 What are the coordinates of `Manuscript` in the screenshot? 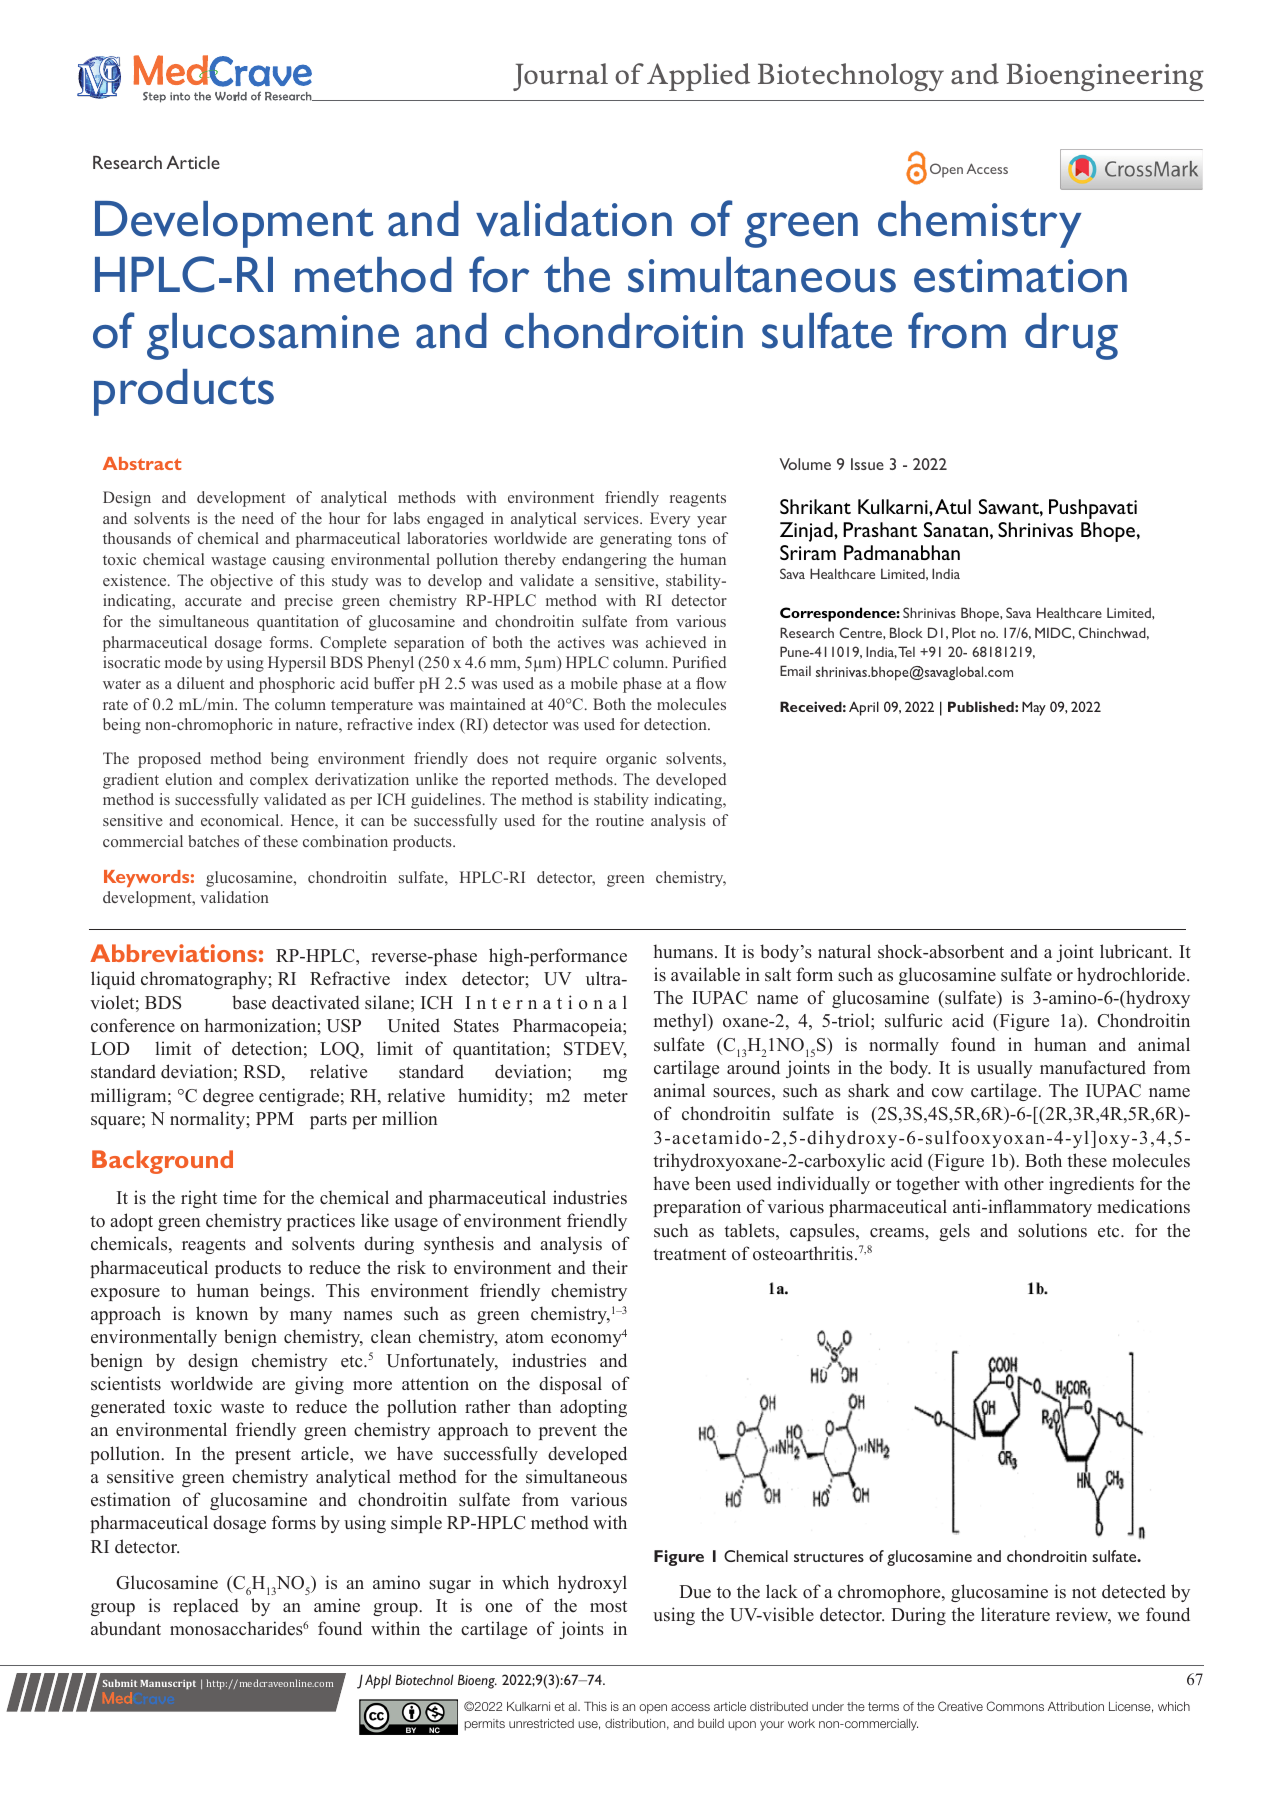 It's located at (168, 1684).
